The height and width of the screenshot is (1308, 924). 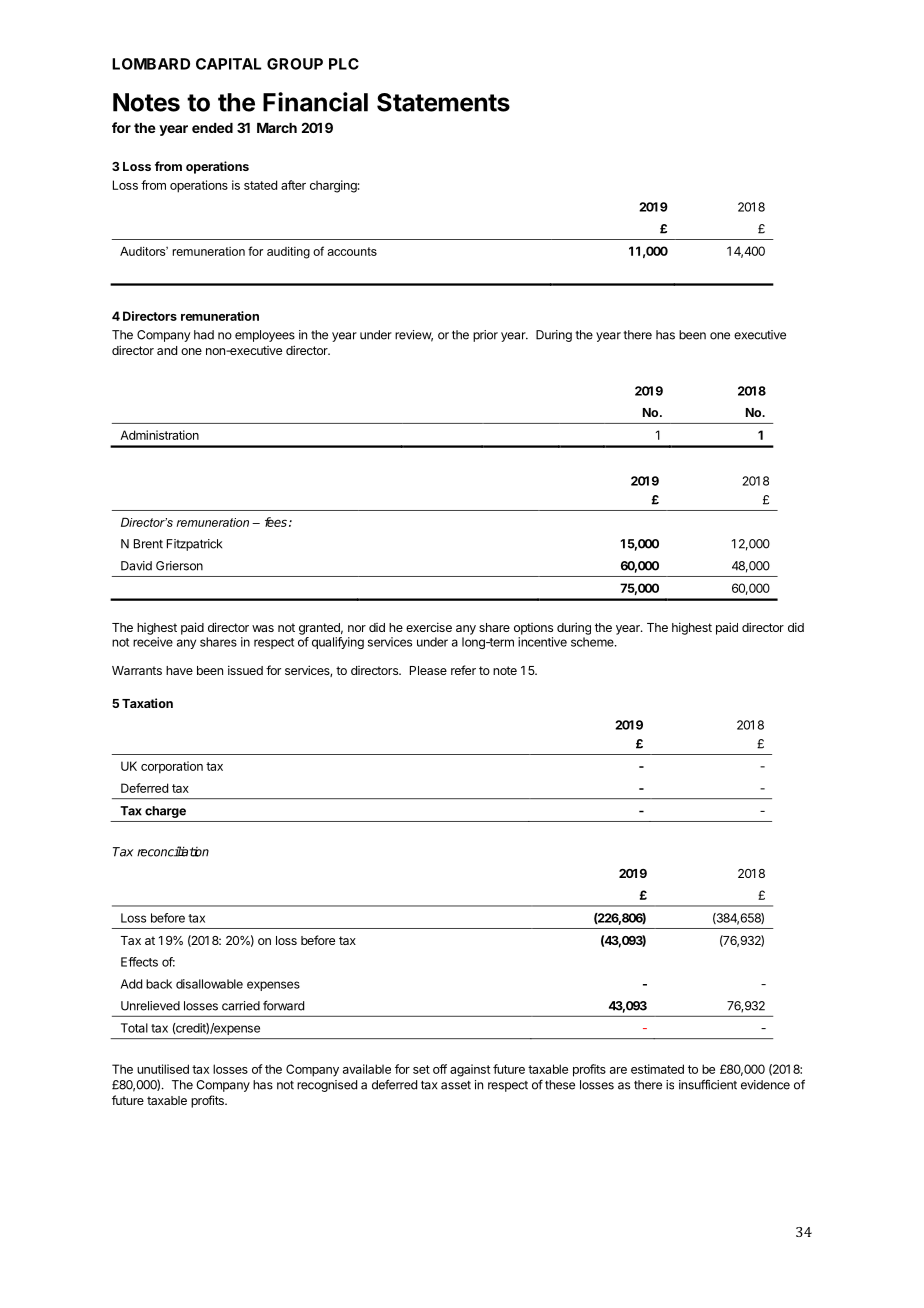 What do you see at coordinates (440, 1069) in the screenshot?
I see `off` at bounding box center [440, 1069].
